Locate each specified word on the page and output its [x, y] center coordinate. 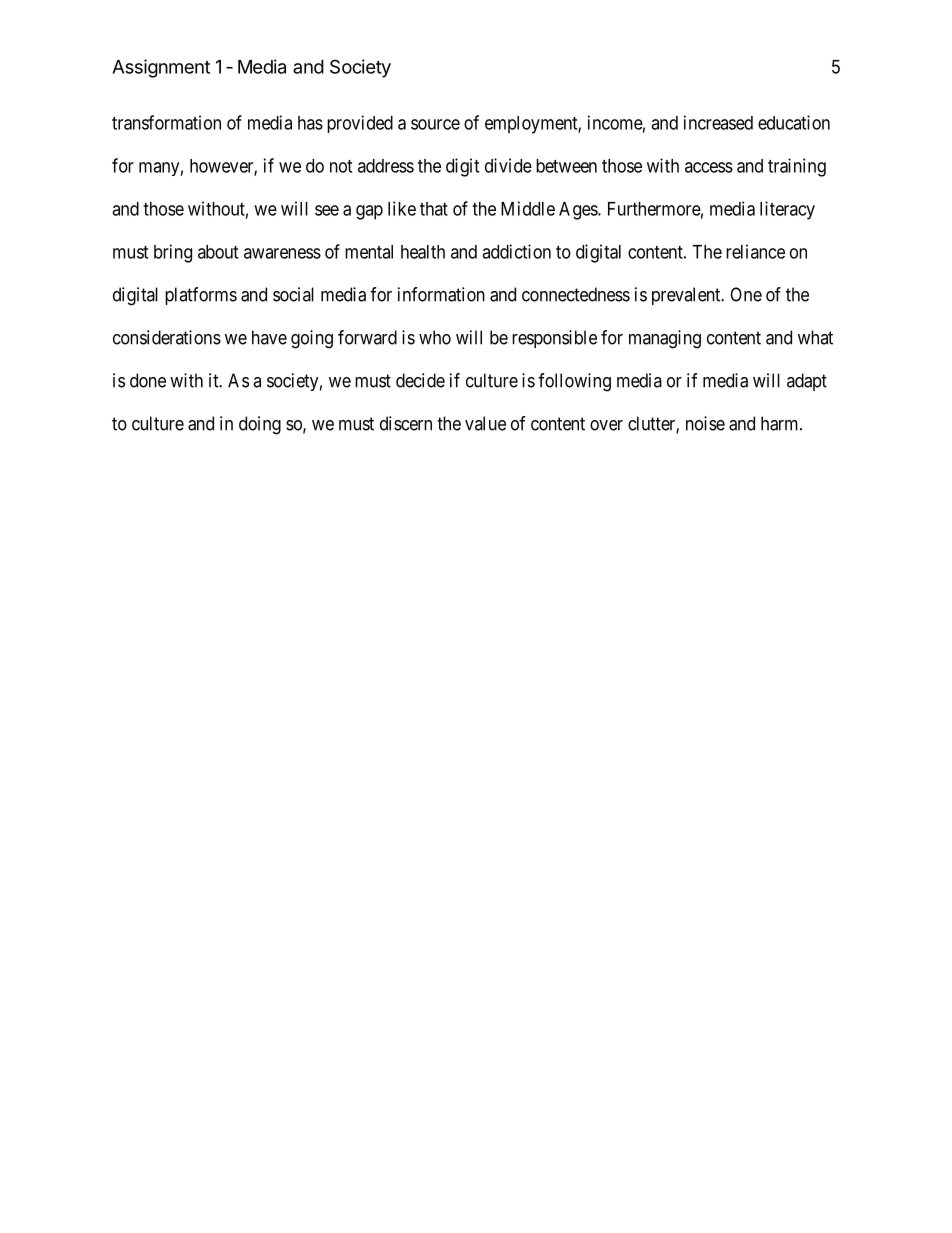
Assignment [161, 68]
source [435, 124]
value [485, 423]
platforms [201, 296]
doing [260, 425]
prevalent [687, 296]
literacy [787, 210]
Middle [528, 208]
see [327, 210]
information [441, 294]
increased [718, 122]
